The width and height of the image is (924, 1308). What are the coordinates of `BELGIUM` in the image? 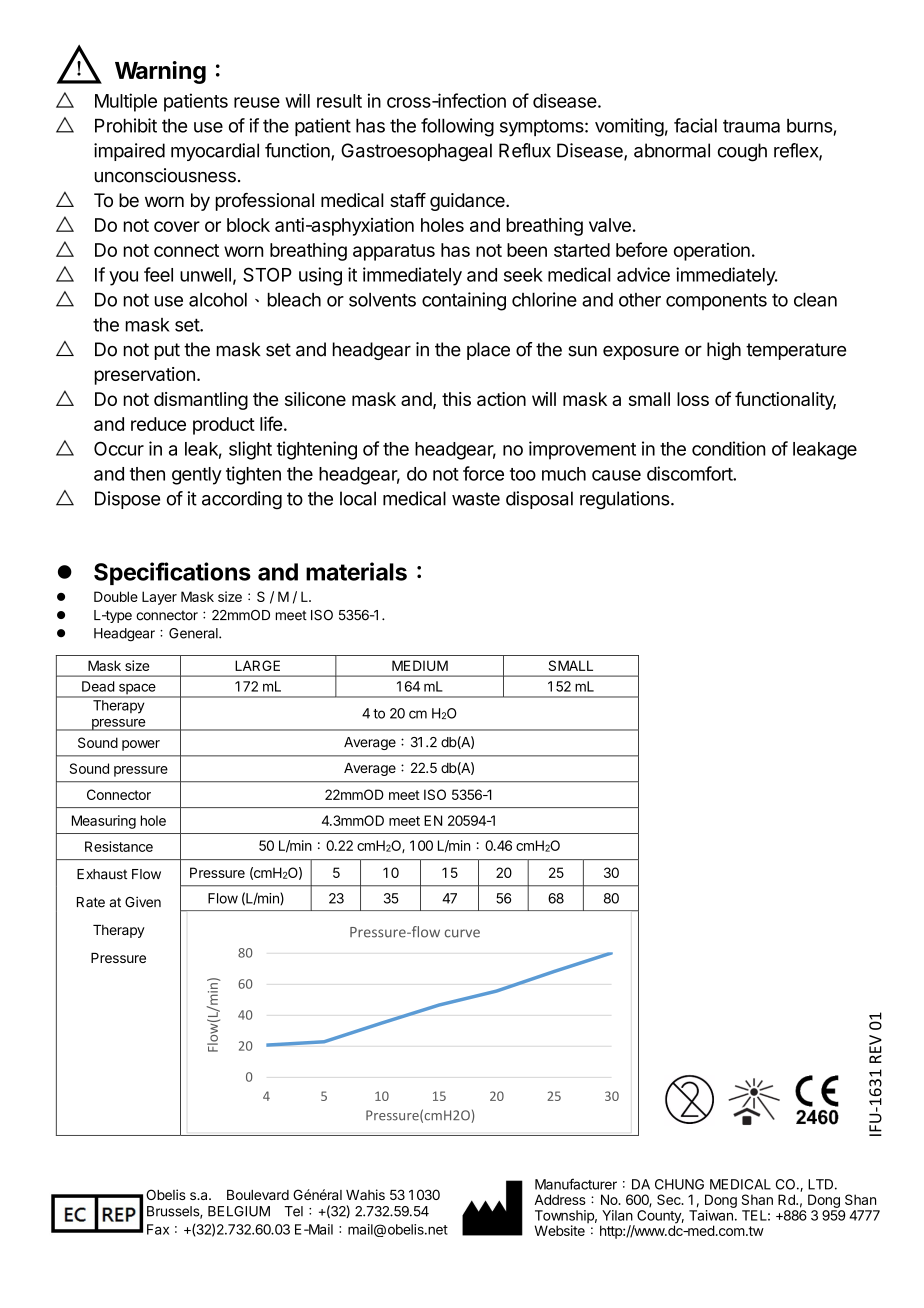 It's located at (239, 1211).
